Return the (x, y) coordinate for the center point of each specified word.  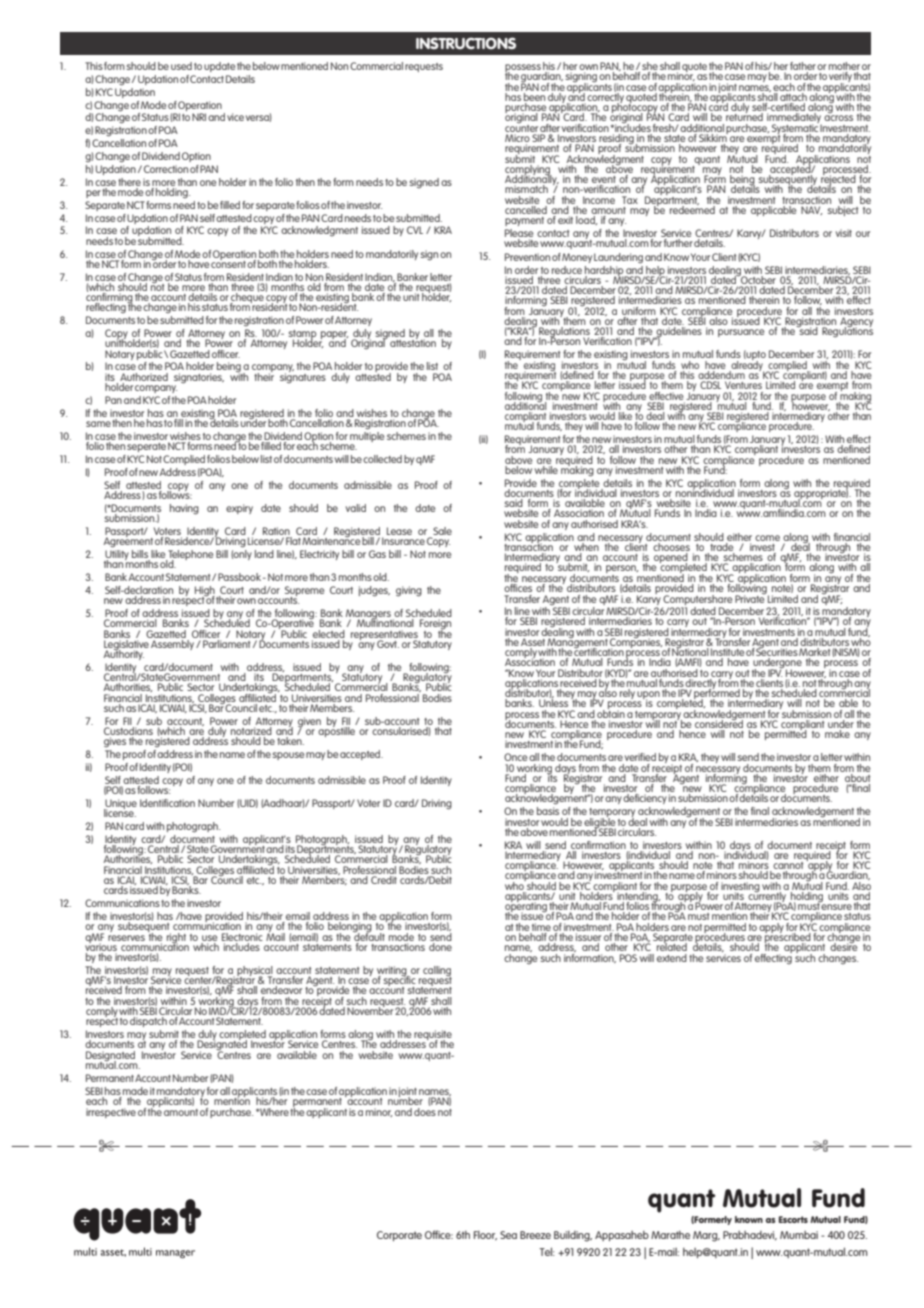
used (181, 66)
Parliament (227, 642)
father (803, 67)
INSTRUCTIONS (466, 43)
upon (649, 696)
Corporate (399, 1236)
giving (409, 591)
